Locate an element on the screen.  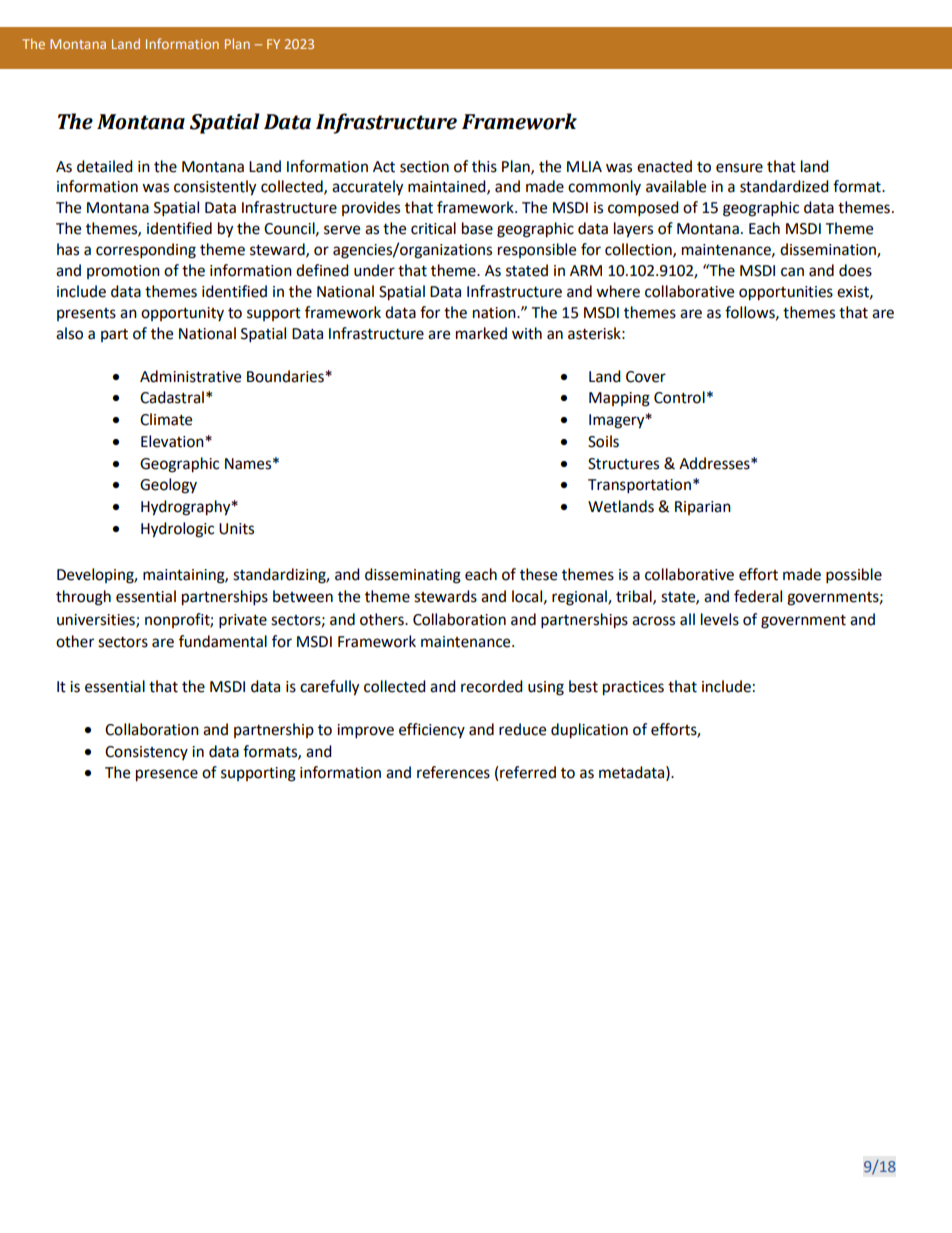
standardized is located at coordinates (784, 186).
